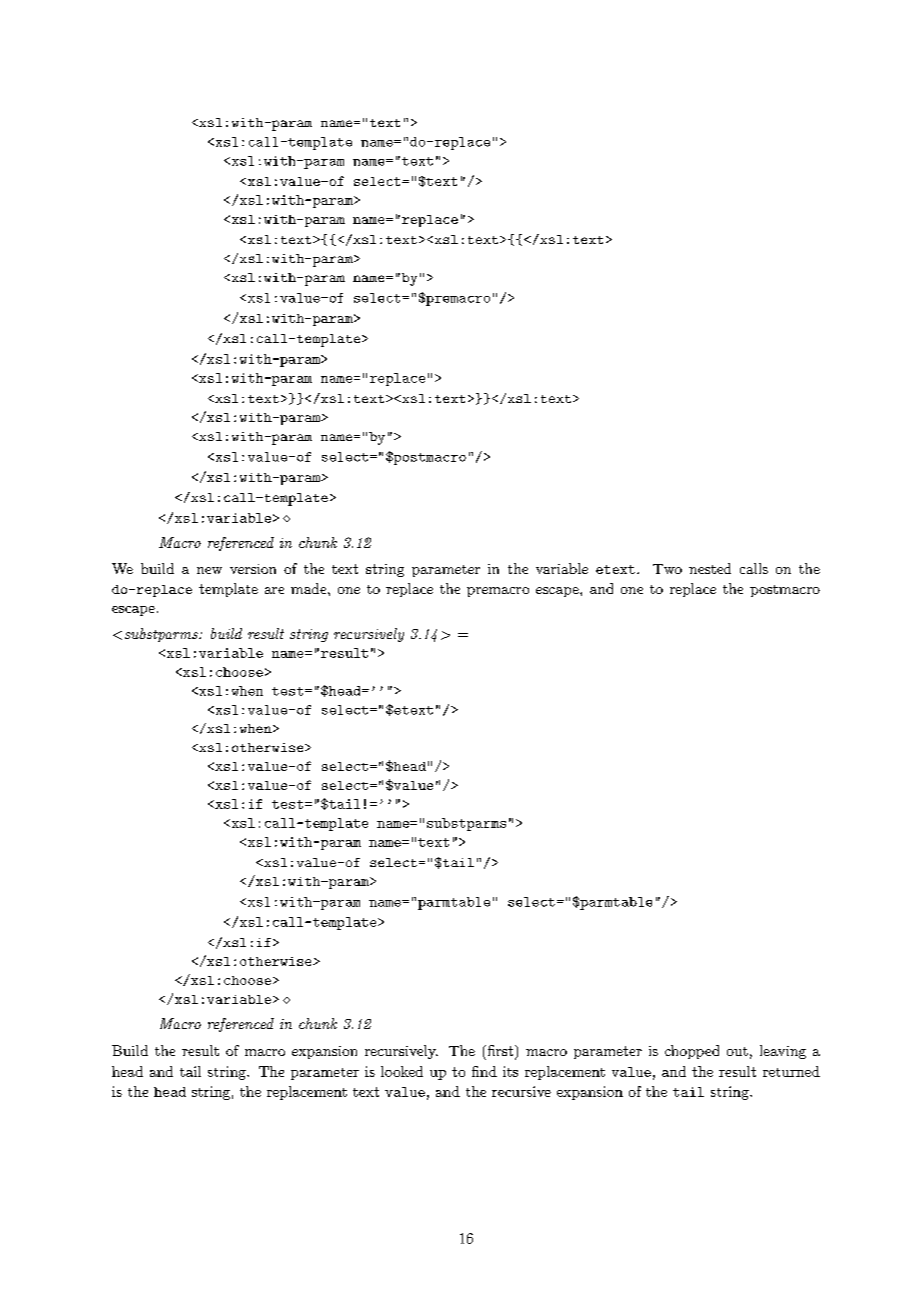 The image size is (924, 1308). What do you see at coordinates (737, 1051) in the screenshot?
I see `out` at bounding box center [737, 1051].
